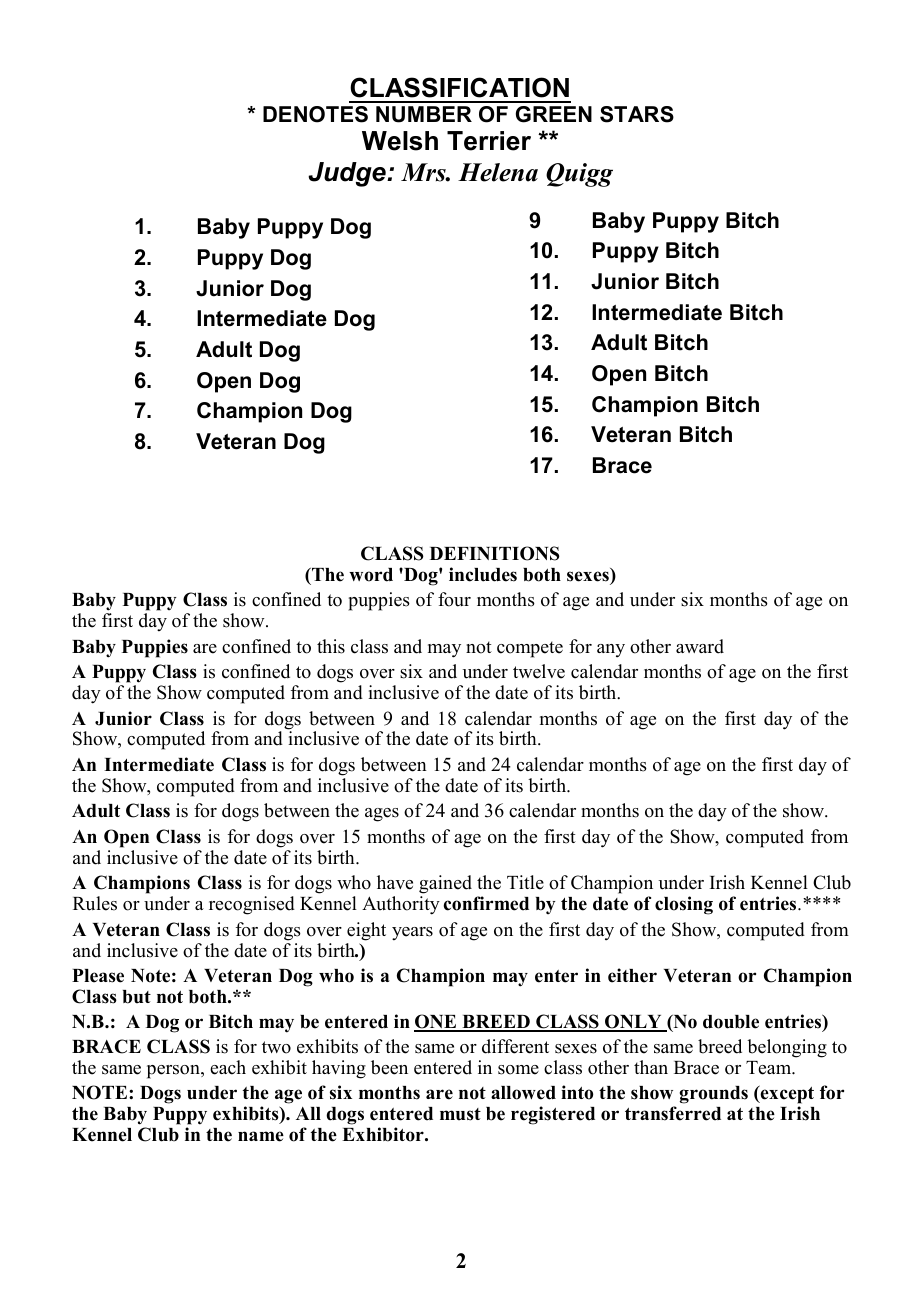 Image resolution: width=924 pixels, height=1313 pixels. Describe the element at coordinates (348, 174) in the screenshot. I see `Judge` at that location.
